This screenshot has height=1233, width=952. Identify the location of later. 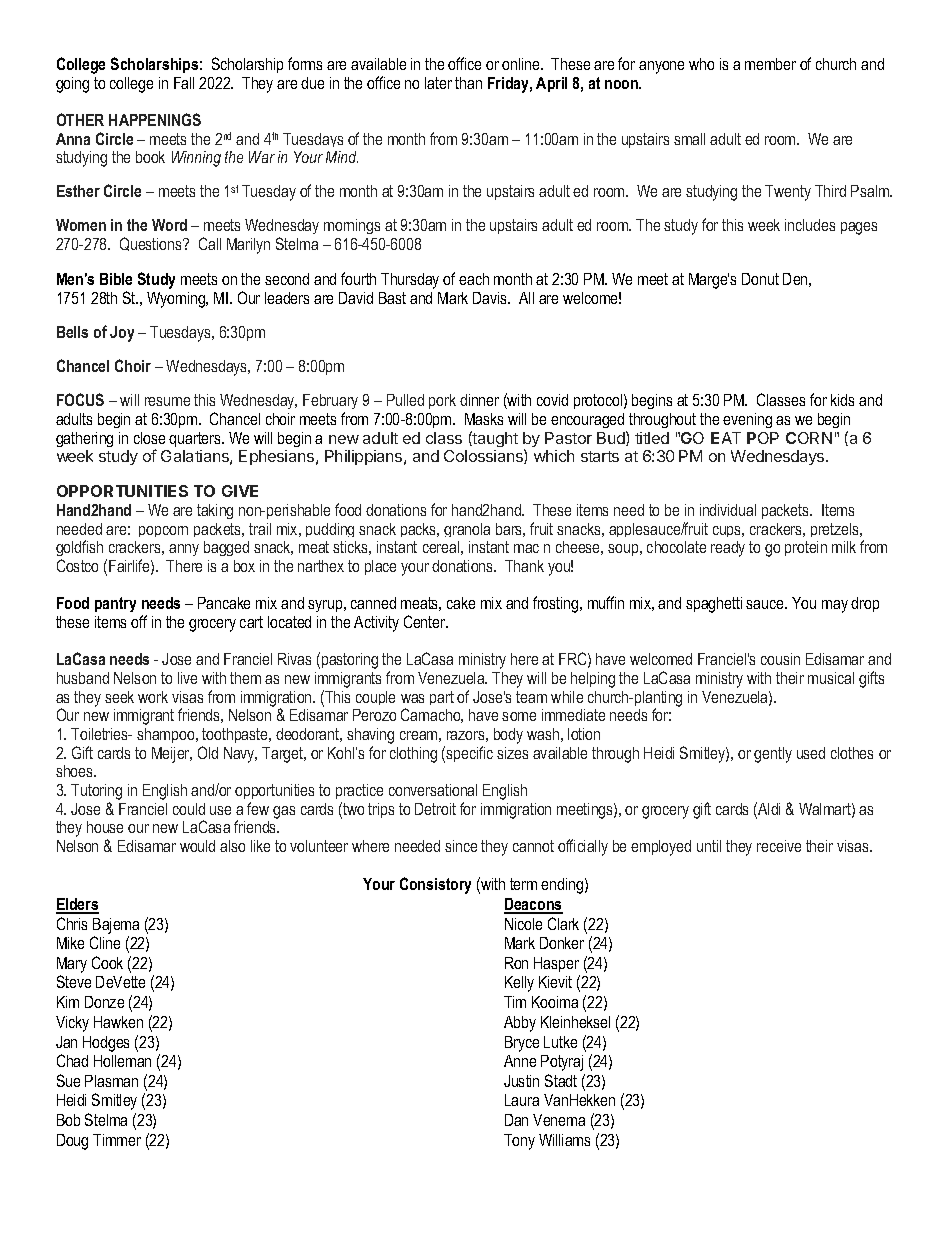
(438, 83).
